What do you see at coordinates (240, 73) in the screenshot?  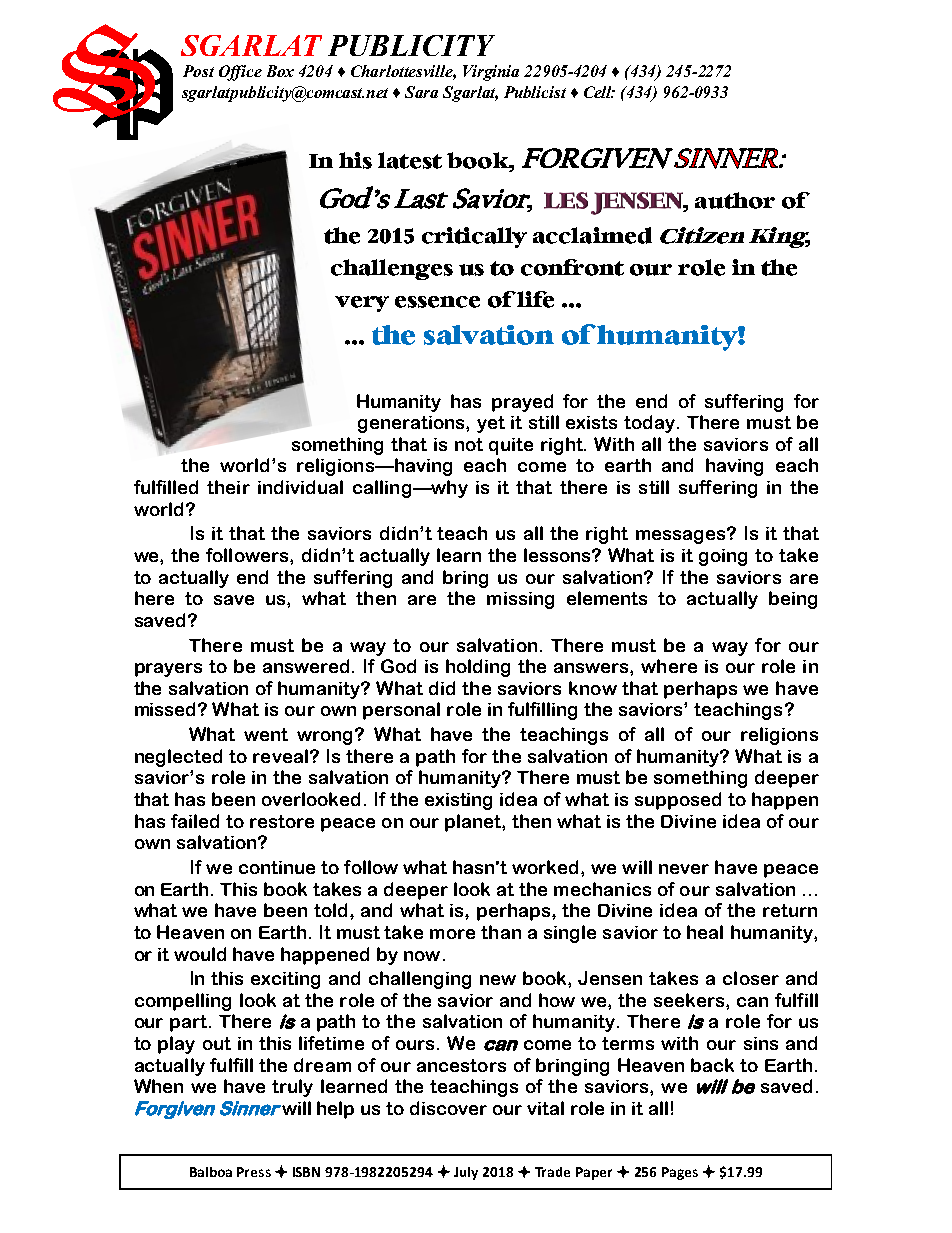 I see `Office` at bounding box center [240, 73].
